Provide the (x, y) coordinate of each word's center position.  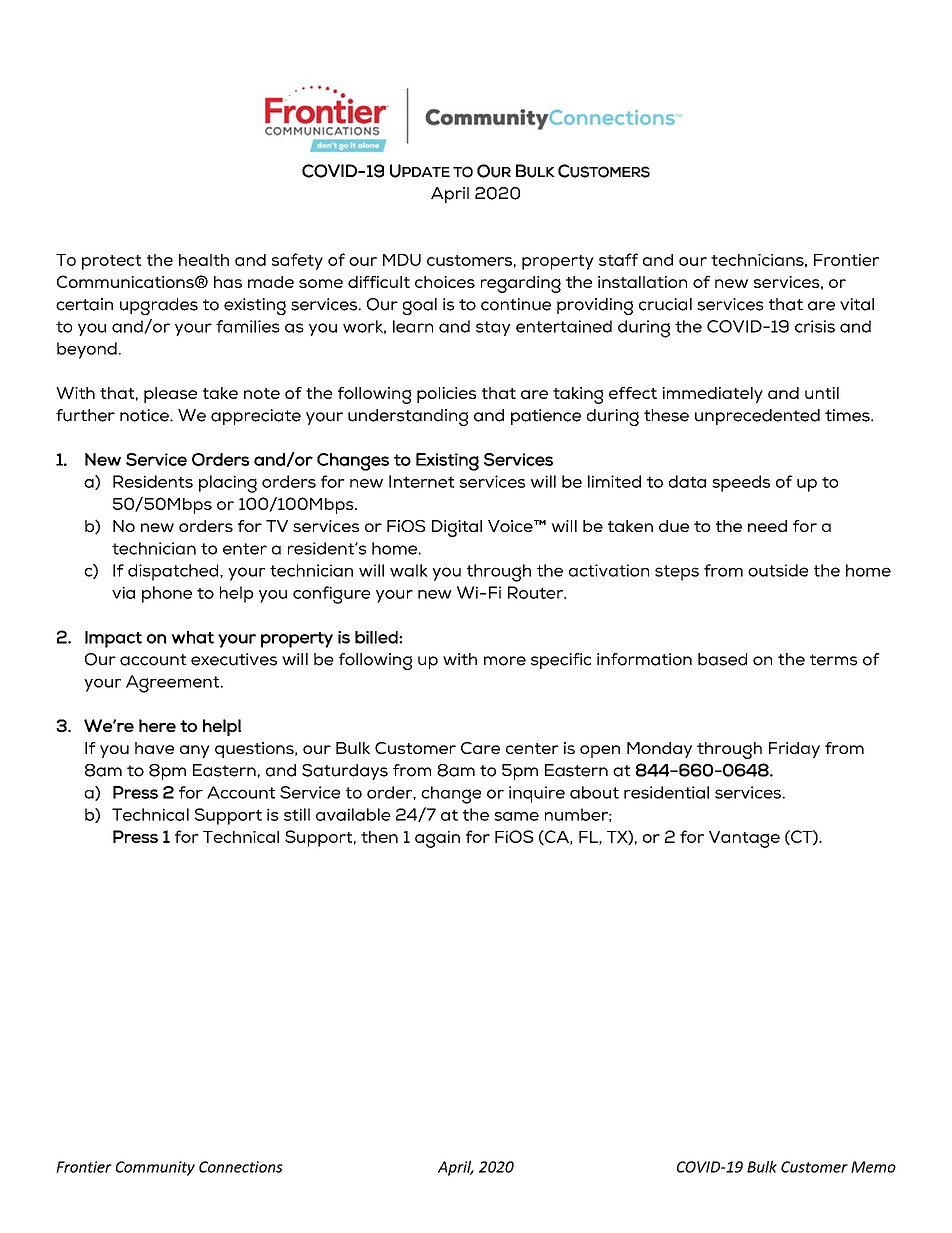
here (157, 725)
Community (155, 1168)
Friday (794, 750)
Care (480, 748)
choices (445, 282)
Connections (241, 1167)
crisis (815, 326)
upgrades (159, 306)
